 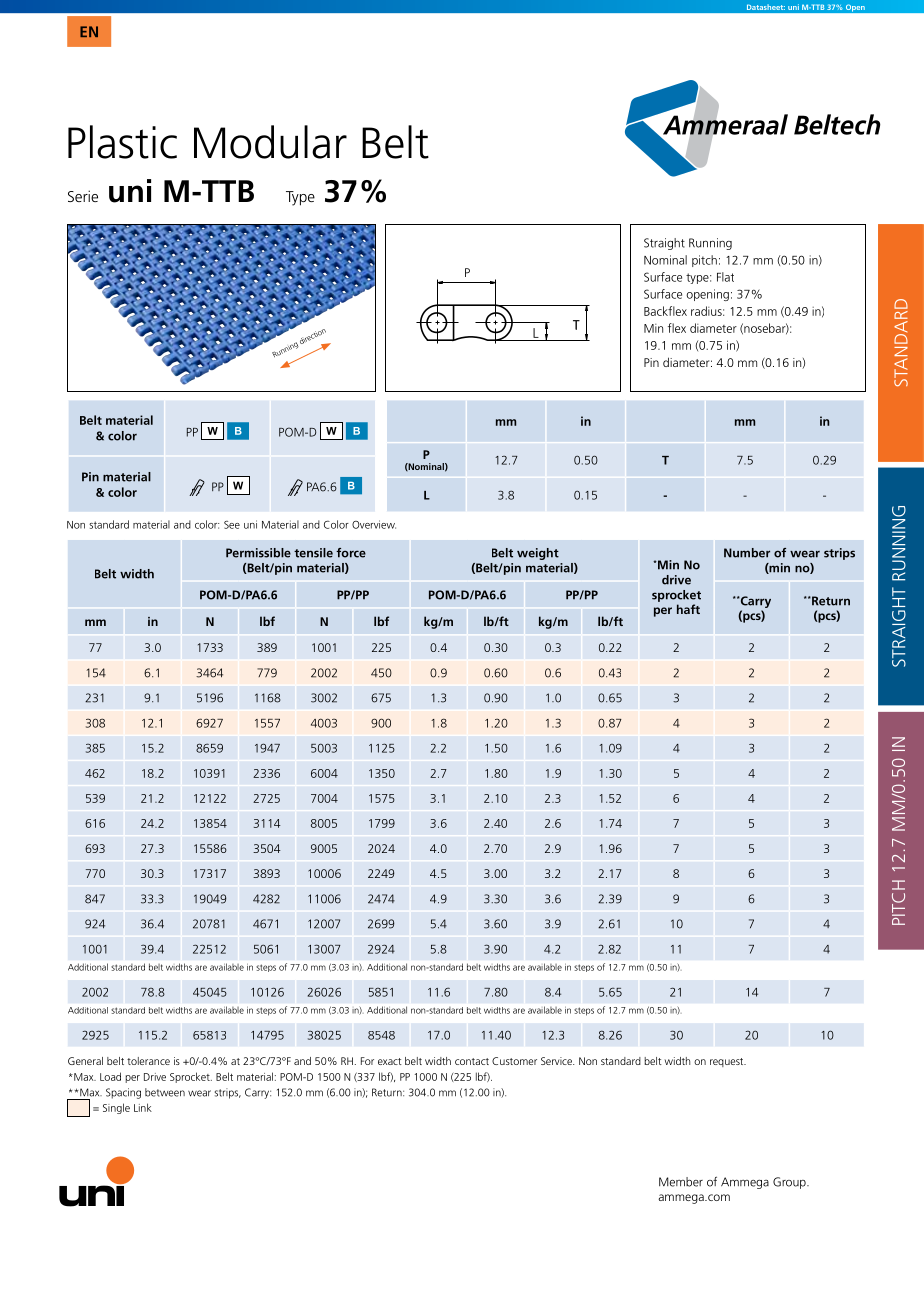 I want to click on Plastic, so click(x=122, y=142).
